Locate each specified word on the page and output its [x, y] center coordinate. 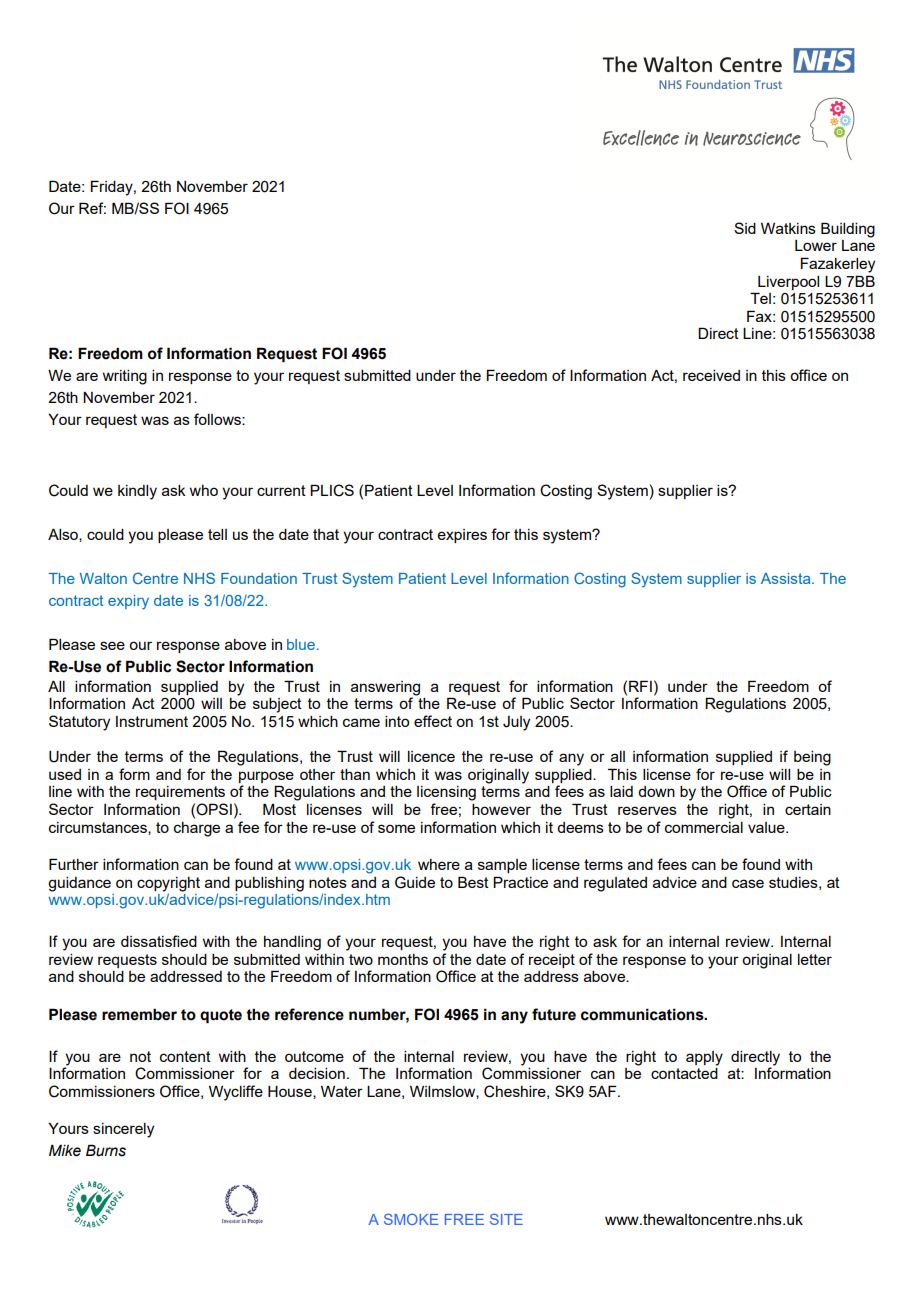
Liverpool [788, 283]
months [403, 959]
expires [462, 536]
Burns [106, 1150]
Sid [745, 228]
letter [815, 959]
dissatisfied [159, 941]
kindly [137, 492]
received [711, 375]
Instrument [152, 721]
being [812, 758]
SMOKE [411, 1219]
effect [433, 721]
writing [125, 377]
